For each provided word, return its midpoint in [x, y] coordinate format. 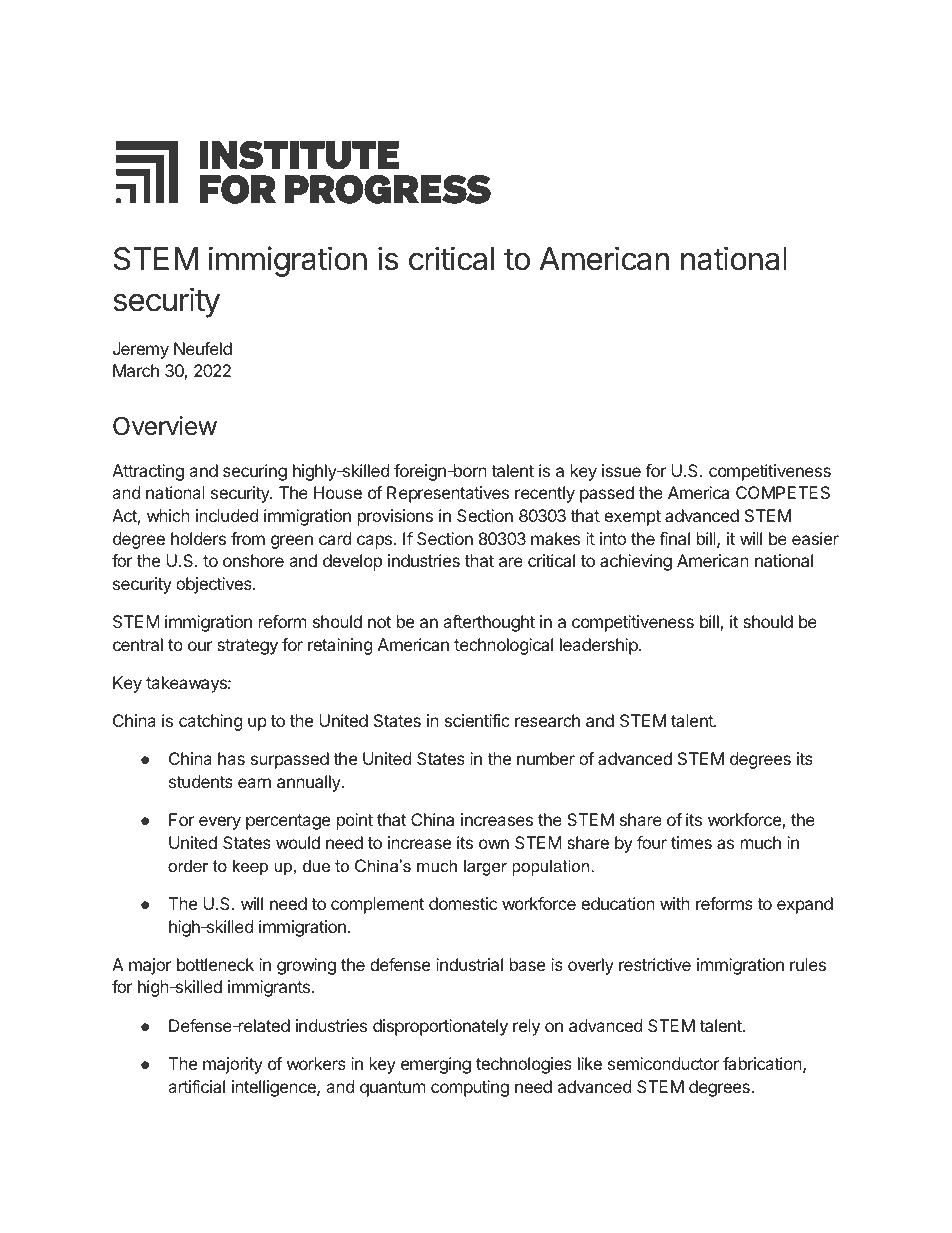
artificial [196, 1086]
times [691, 842]
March [136, 370]
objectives [215, 585]
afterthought [489, 623]
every [220, 823]
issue [621, 470]
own [494, 844]
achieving [636, 562]
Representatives [448, 494]
